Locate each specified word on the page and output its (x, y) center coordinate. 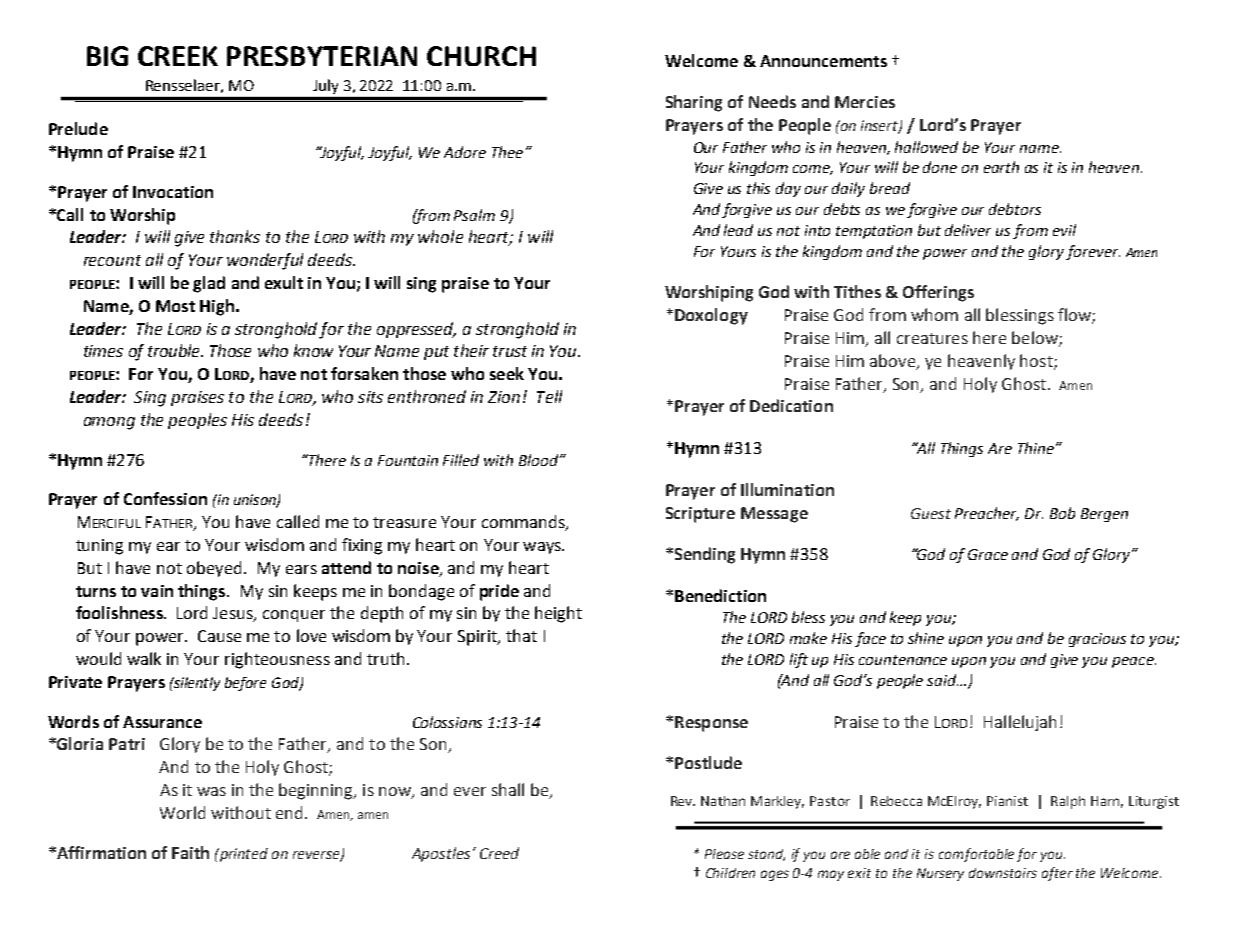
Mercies (865, 102)
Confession (165, 498)
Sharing (694, 103)
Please (724, 854)
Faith (190, 852)
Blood (540, 460)
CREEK (178, 56)
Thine (1037, 448)
